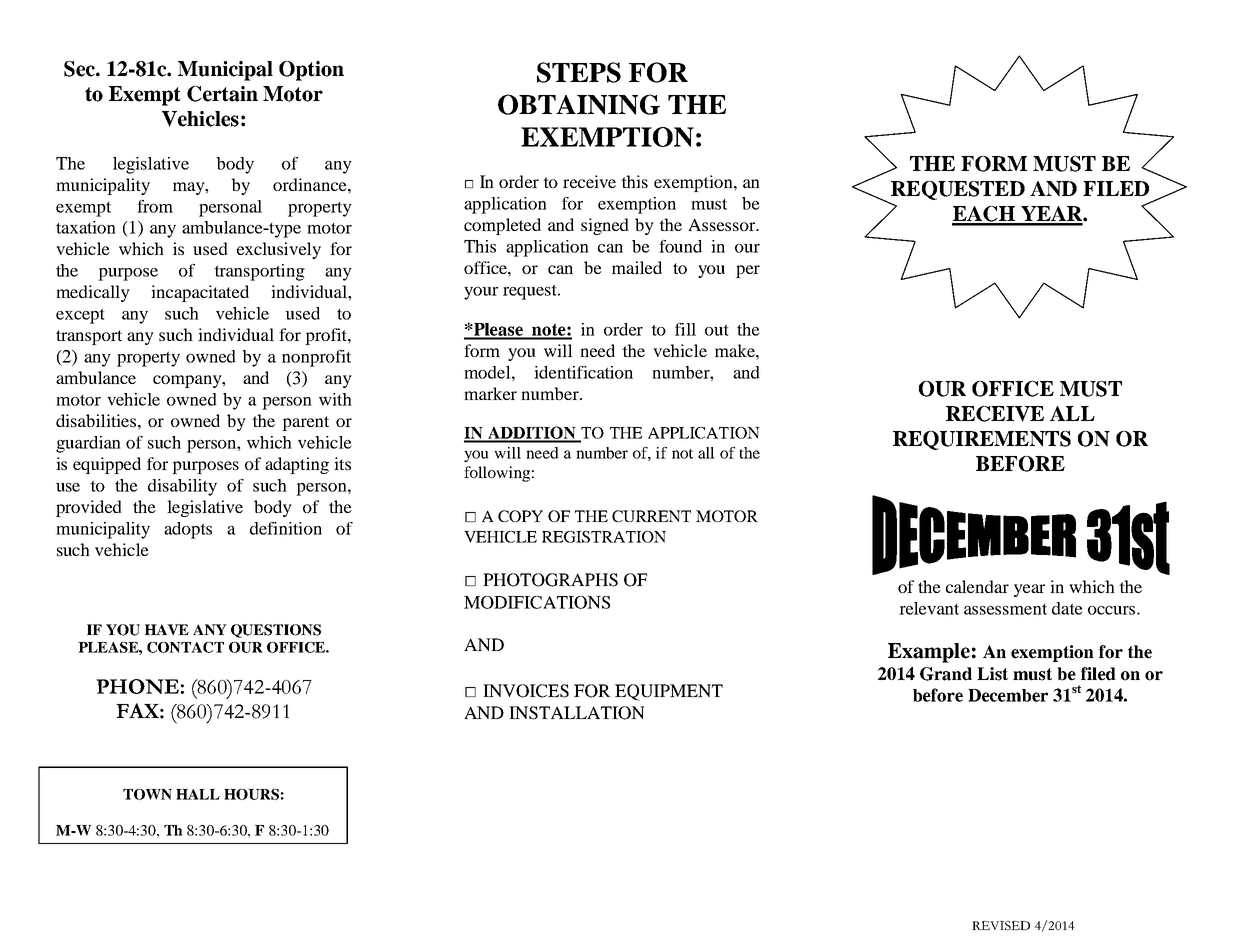 The height and width of the page is (952, 1233). I want to click on Certain, so click(222, 94).
